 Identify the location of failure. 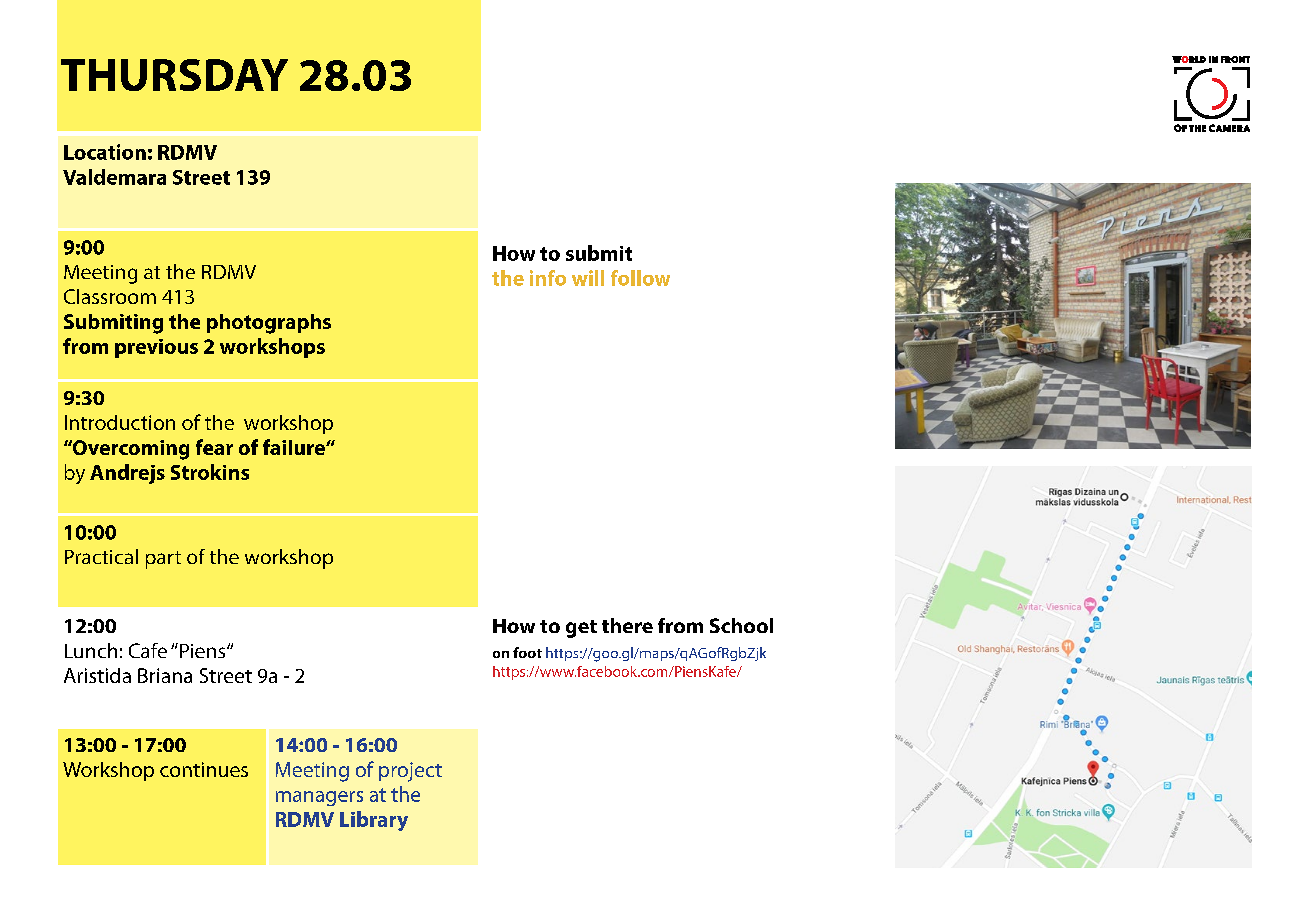
(295, 447).
